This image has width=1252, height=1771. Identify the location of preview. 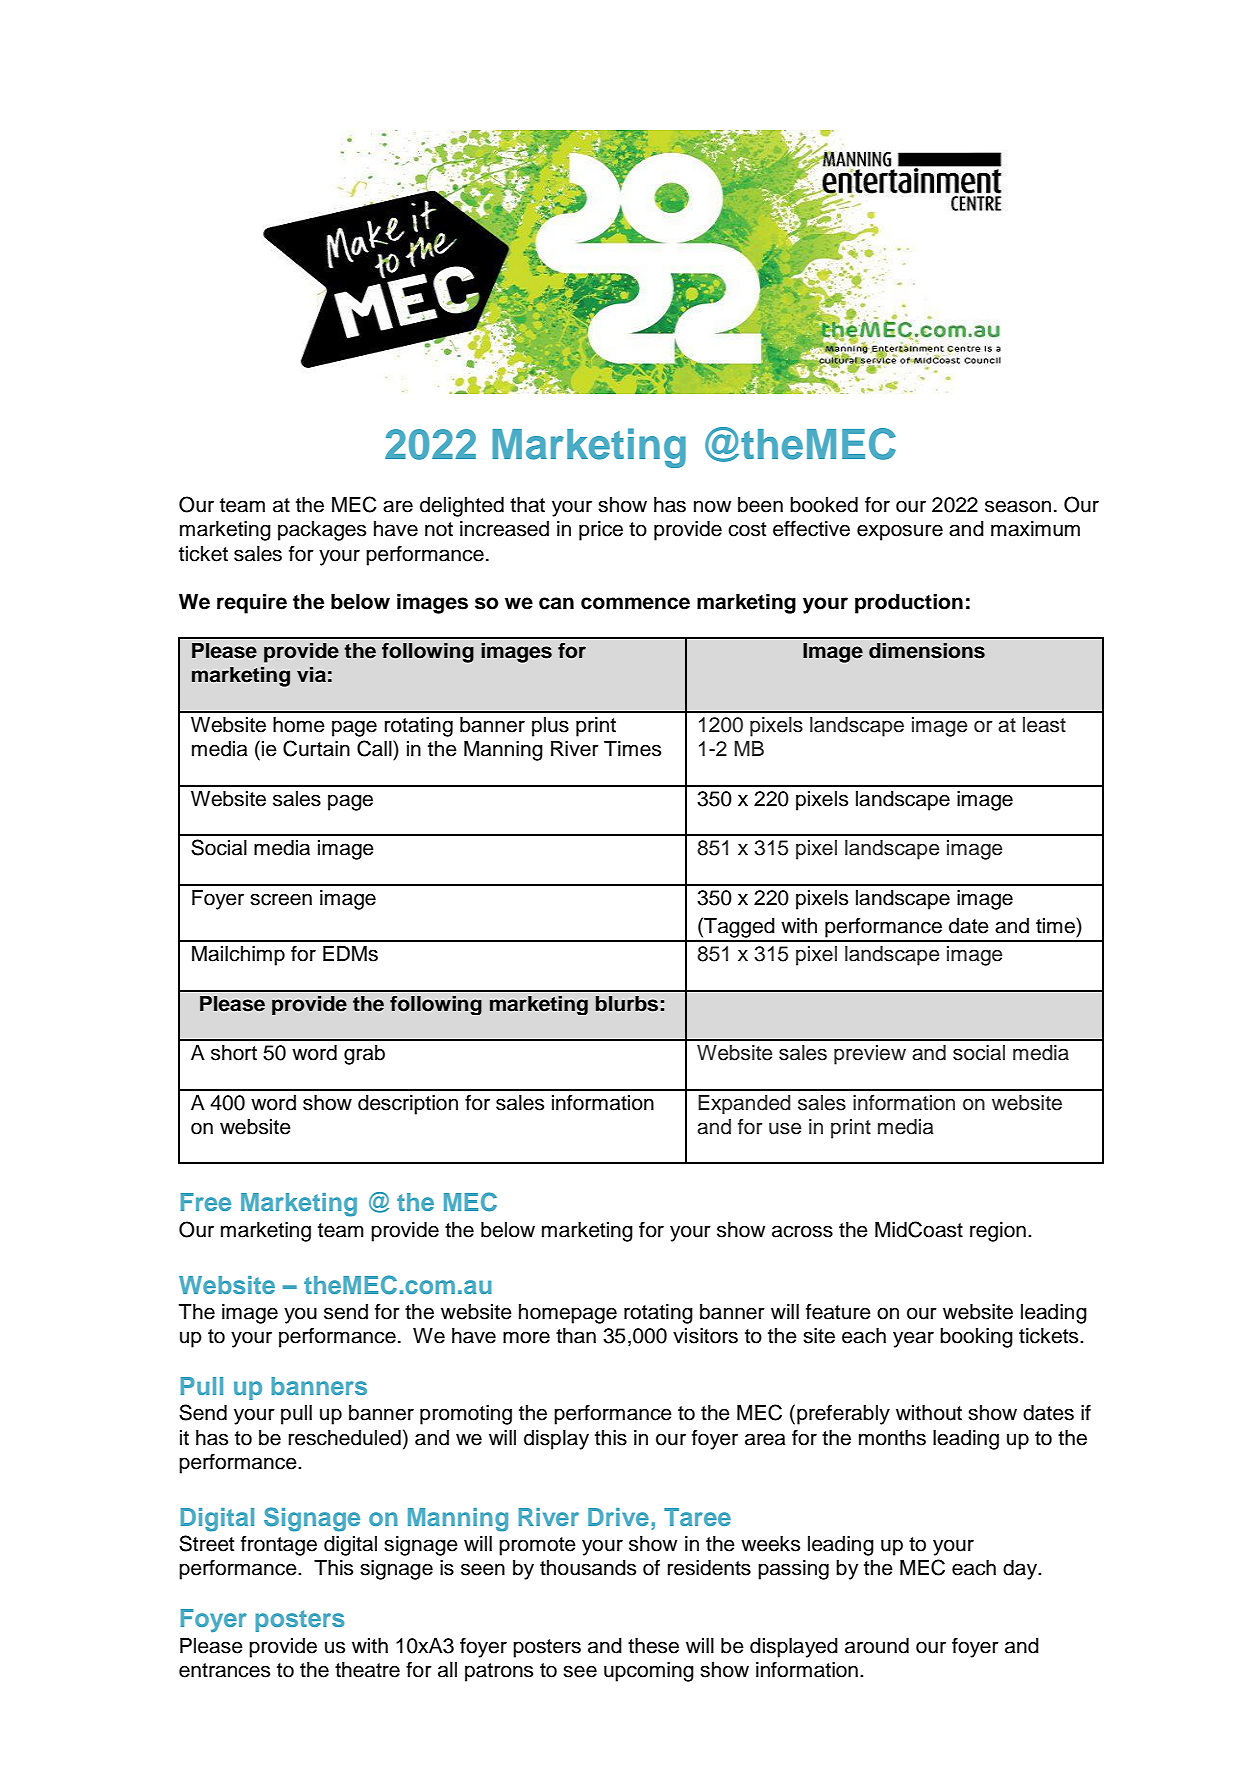
(870, 1055).
